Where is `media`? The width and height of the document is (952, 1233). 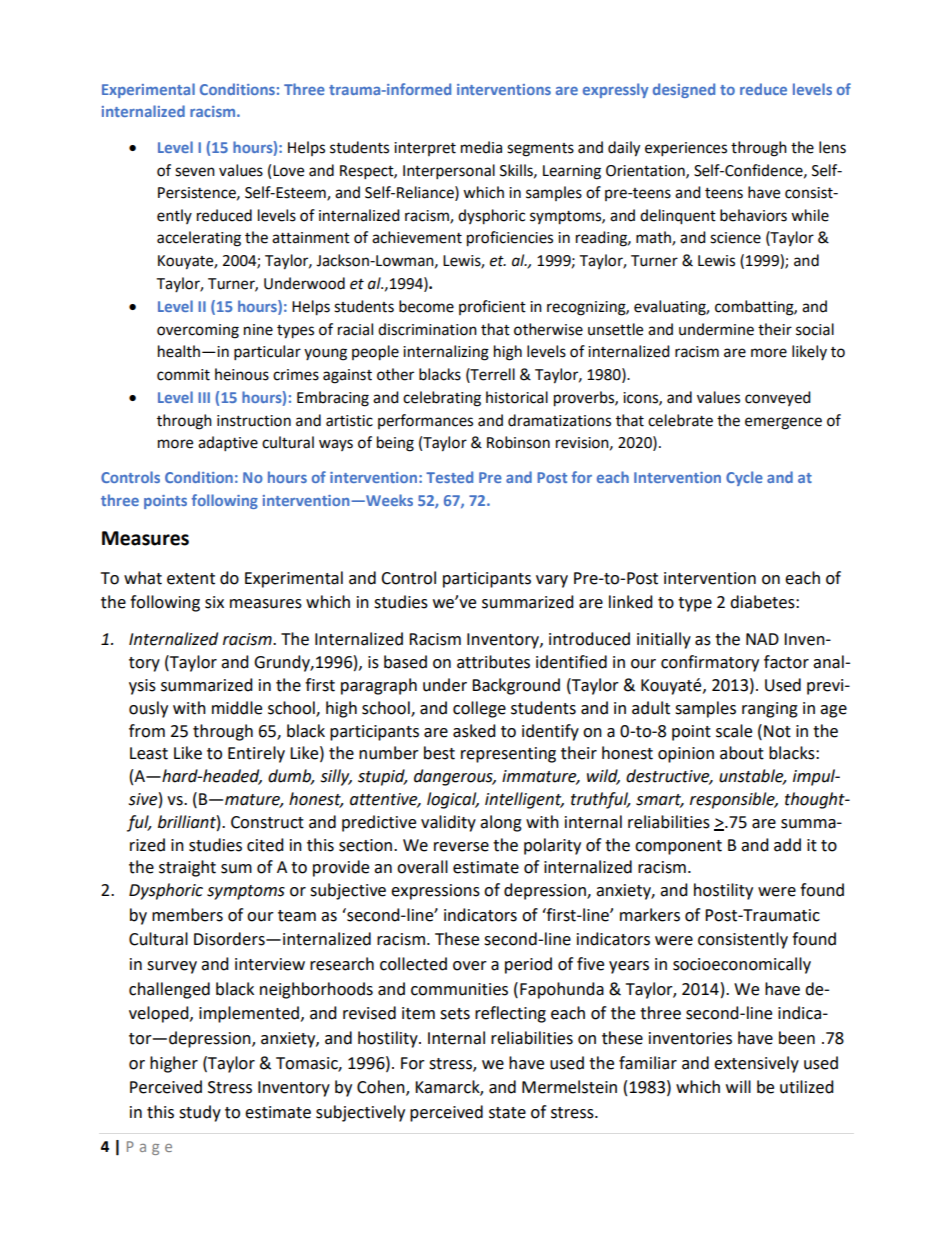 media is located at coordinates (481, 147).
